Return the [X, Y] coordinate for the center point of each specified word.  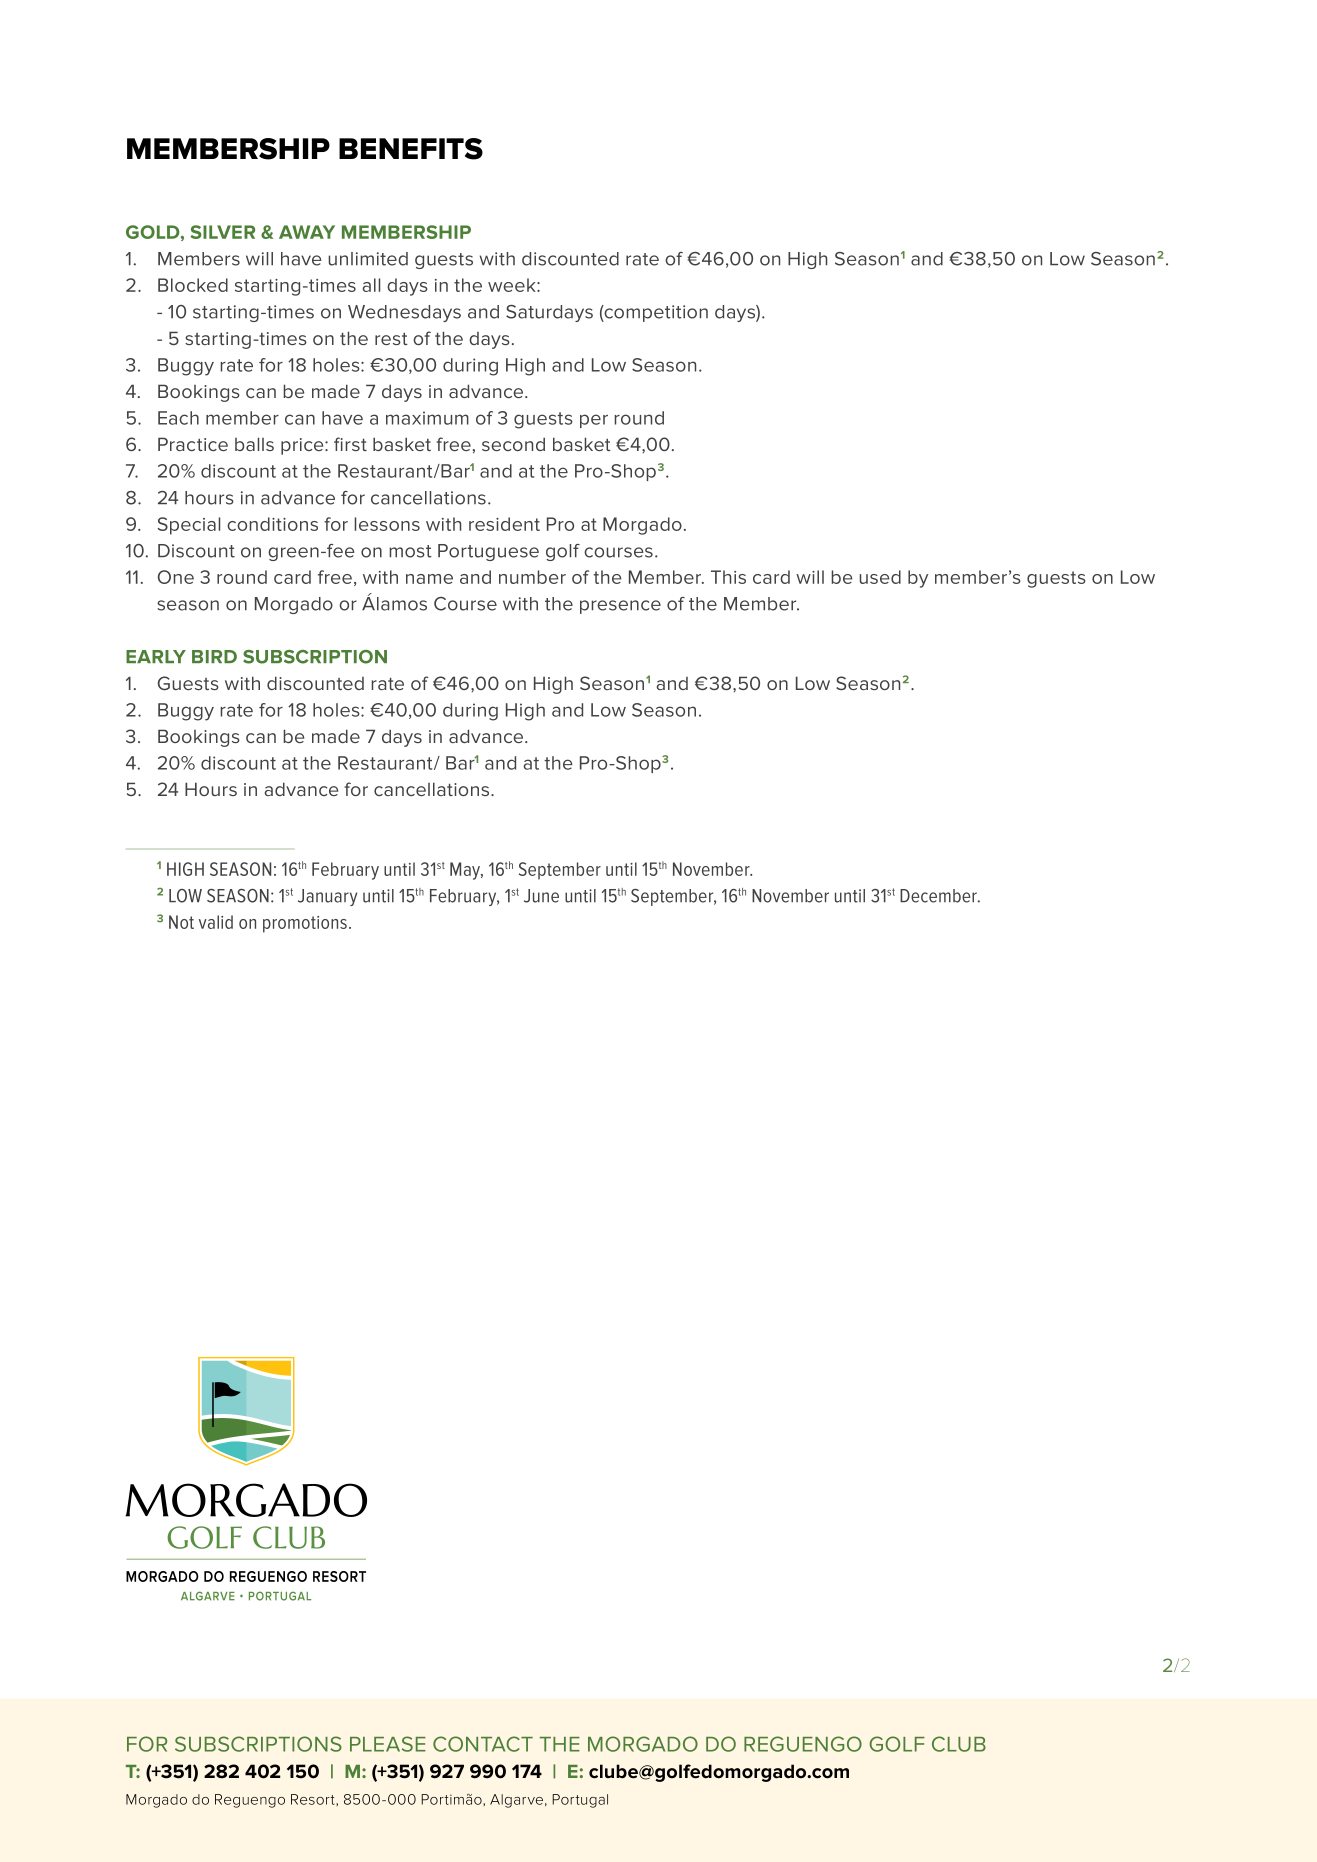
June [541, 896]
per [594, 421]
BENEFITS [411, 149]
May [466, 871]
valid [216, 922]
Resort [314, 1799]
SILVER [222, 232]
